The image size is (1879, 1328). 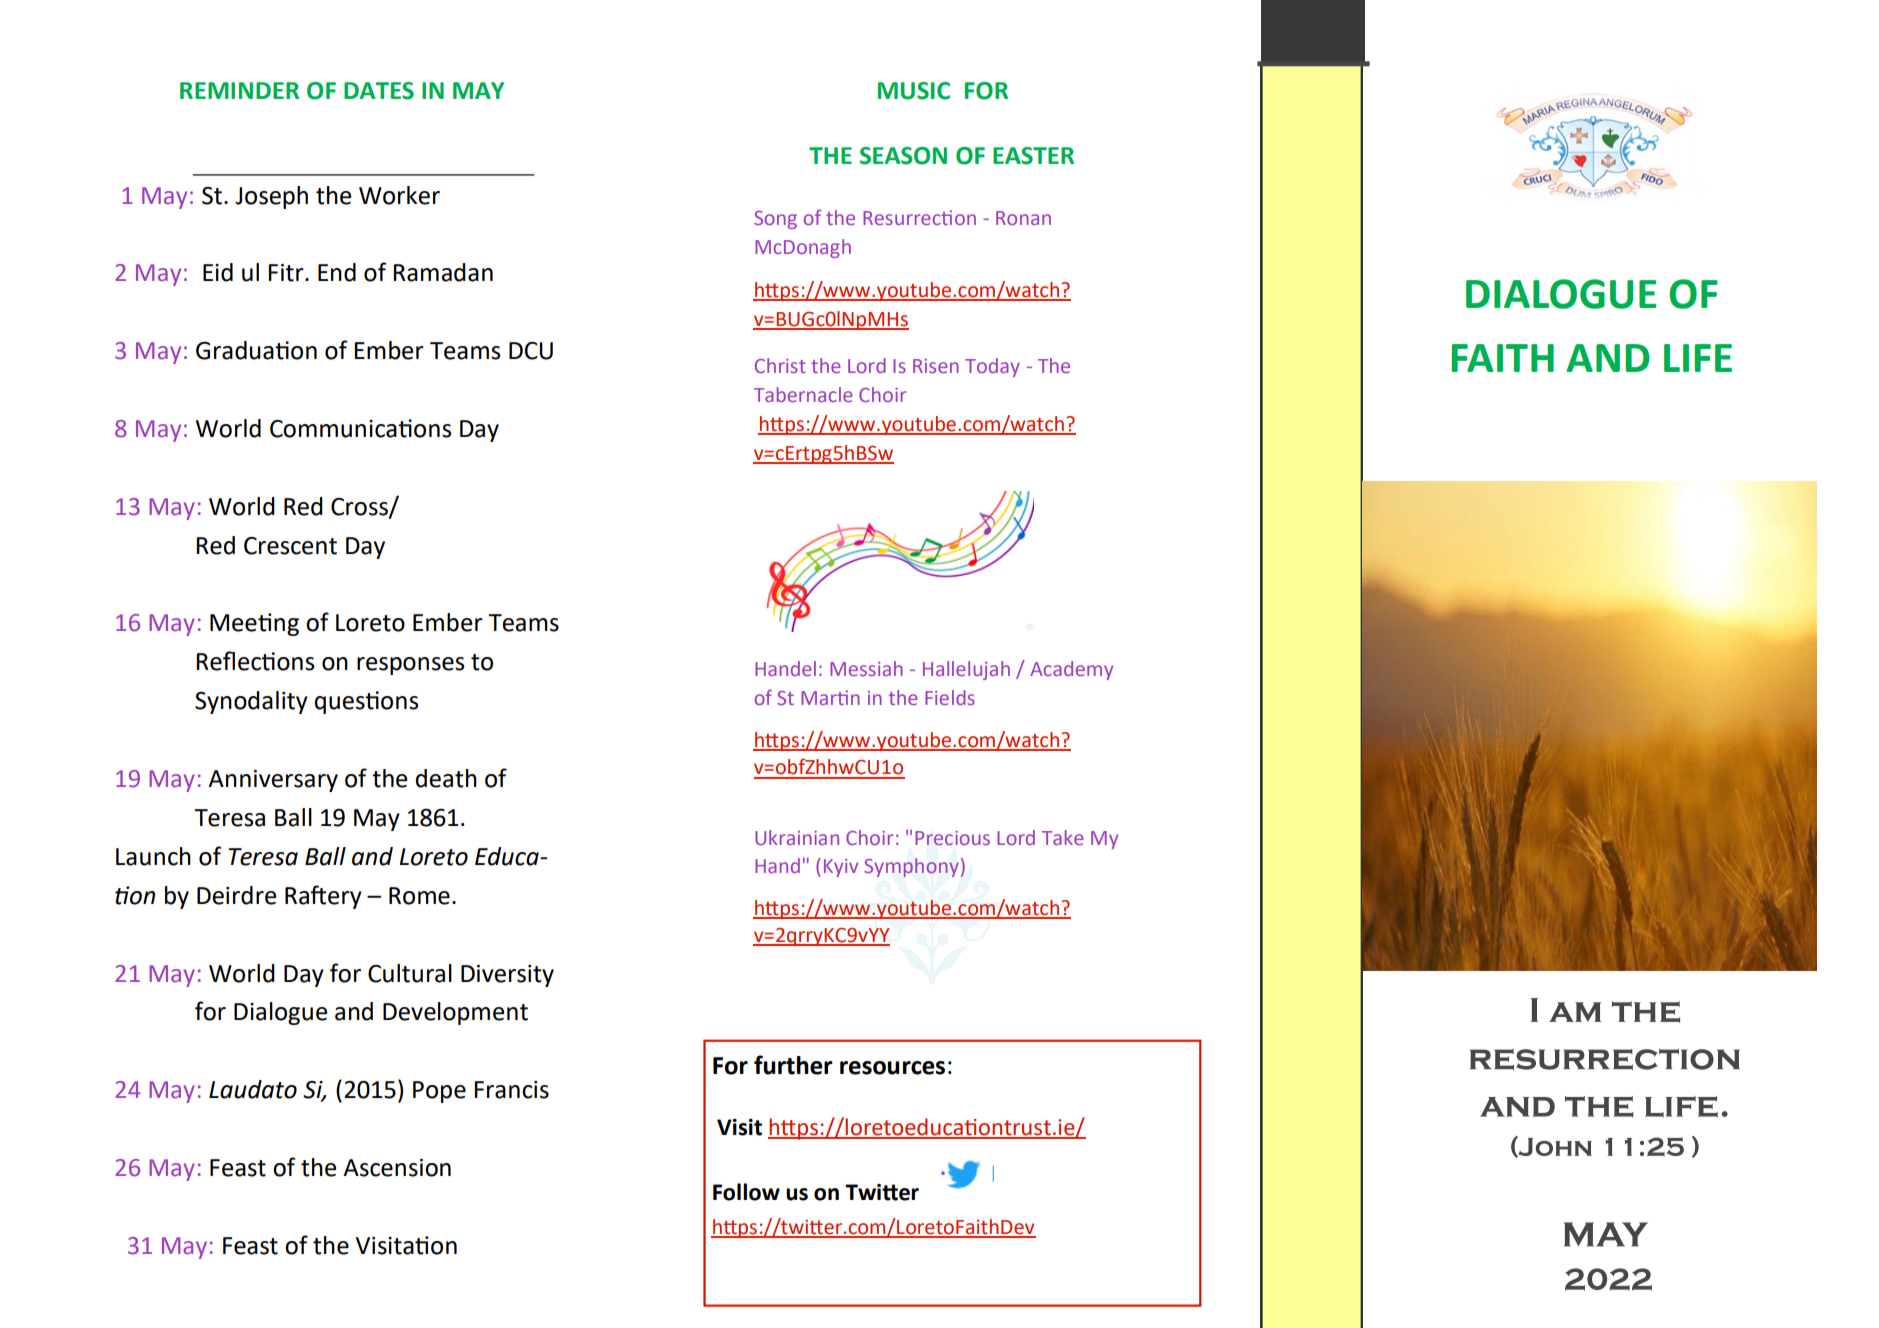 What do you see at coordinates (914, 91) in the image?
I see `MUSIC` at bounding box center [914, 91].
